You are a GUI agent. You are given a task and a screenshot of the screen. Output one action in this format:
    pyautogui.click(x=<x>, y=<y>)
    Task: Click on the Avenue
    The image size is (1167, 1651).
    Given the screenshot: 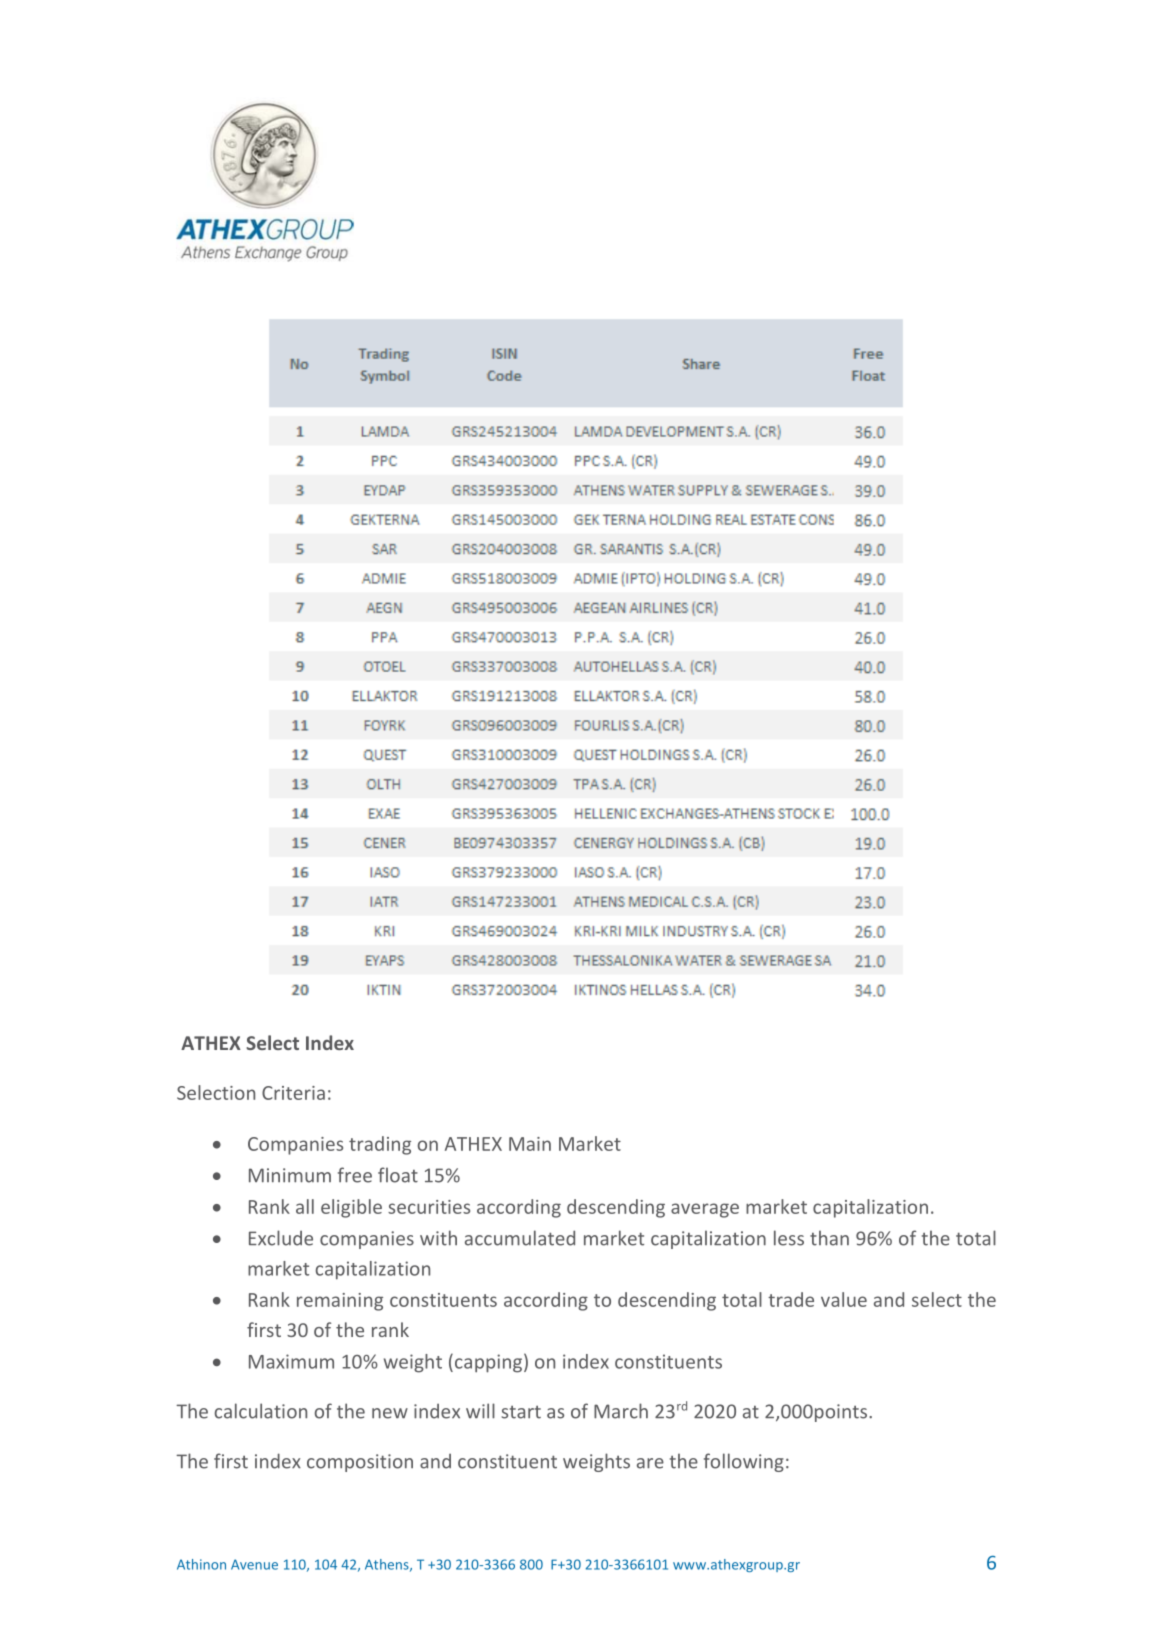 What is the action you would take?
    pyautogui.click(x=254, y=1564)
